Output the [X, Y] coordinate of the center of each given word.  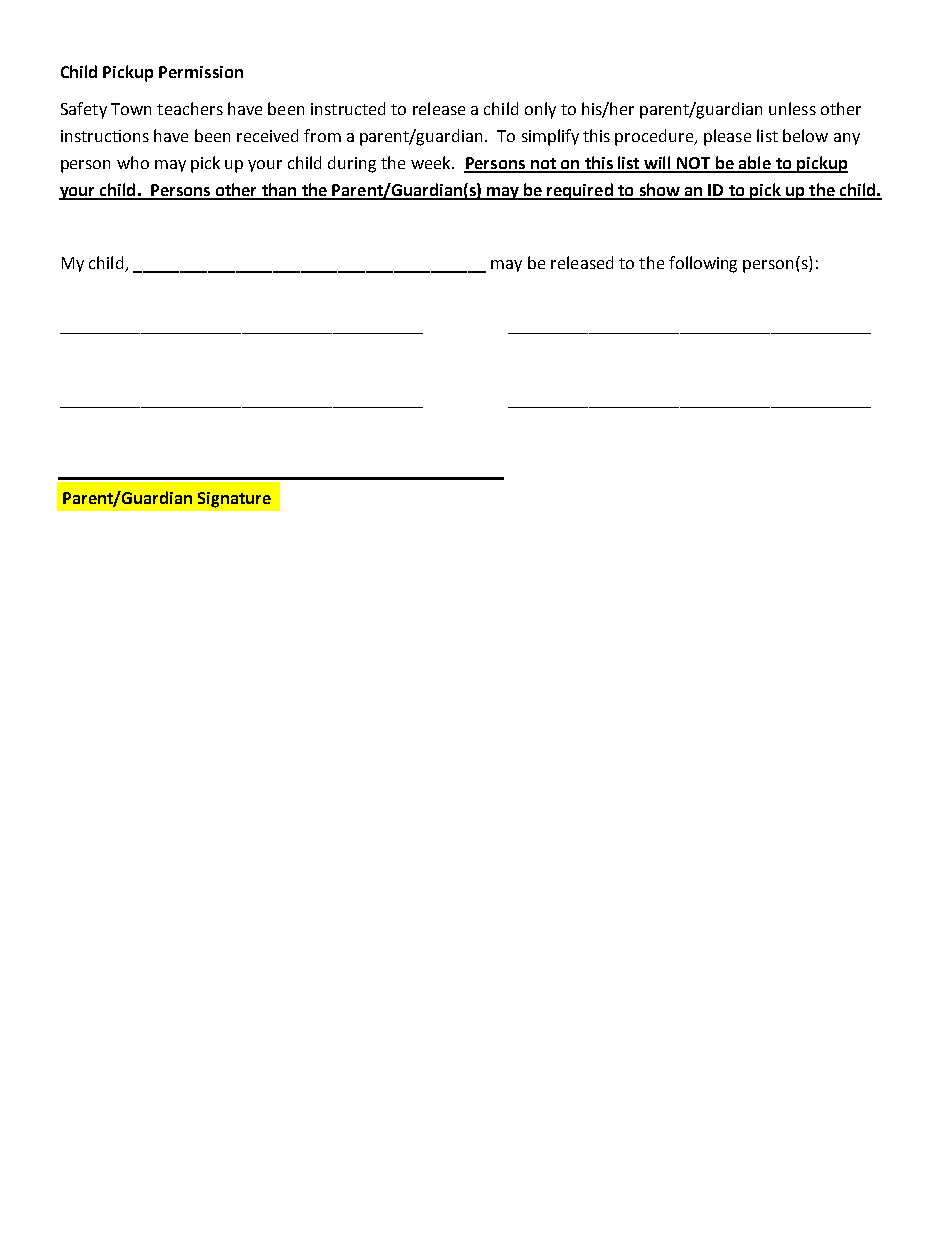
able [755, 164]
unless [792, 108]
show [659, 191]
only [540, 110]
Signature [234, 500]
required [580, 191]
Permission [201, 72]
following [703, 264]
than [279, 191]
